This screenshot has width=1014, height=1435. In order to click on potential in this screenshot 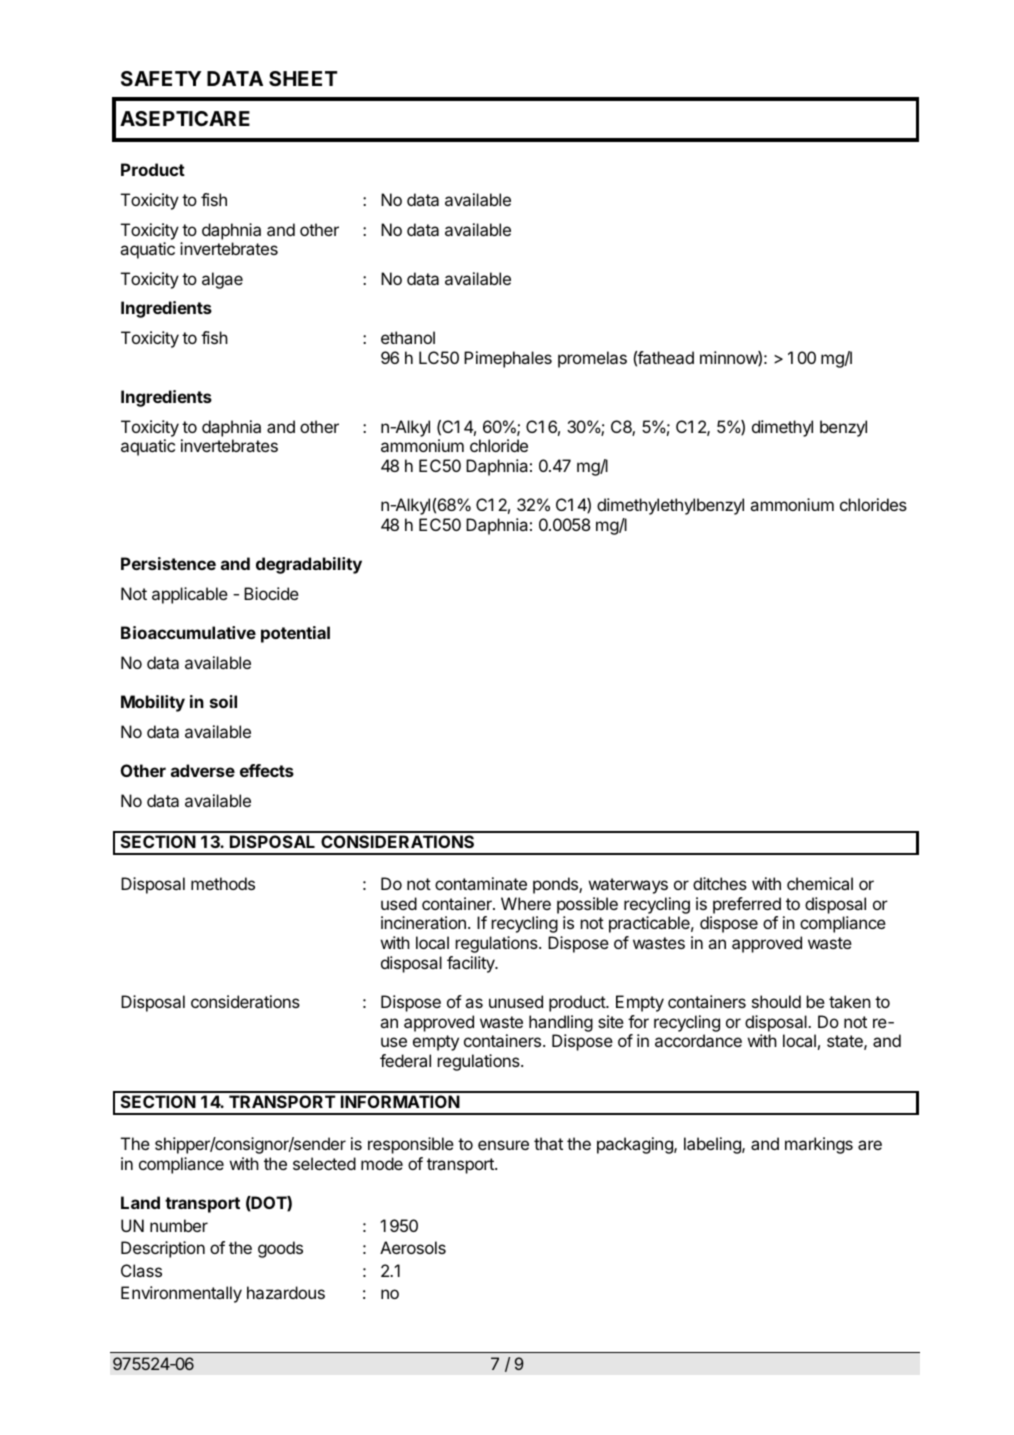, I will do `click(295, 634)`.
